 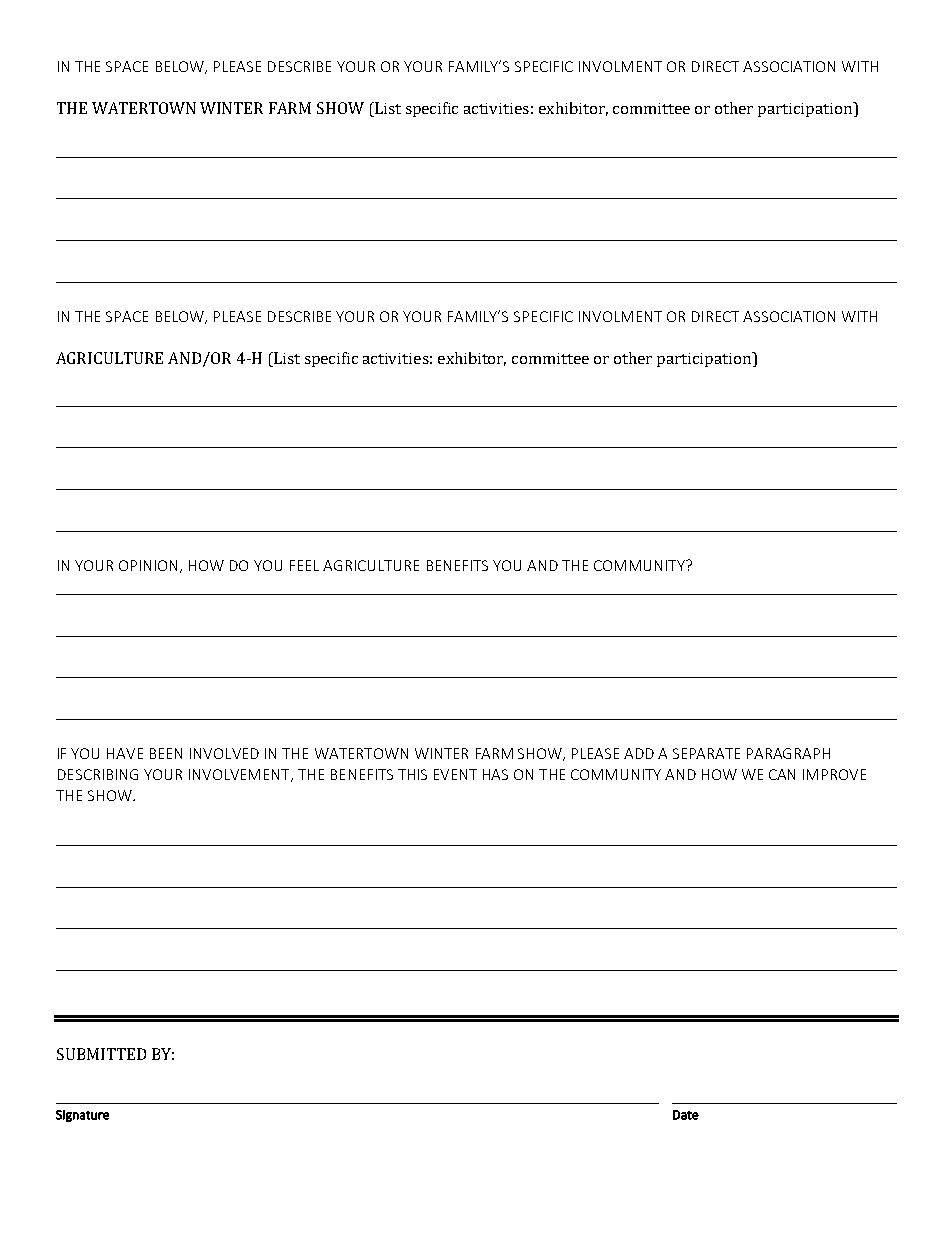 What do you see at coordinates (101, 1054) in the screenshot?
I see `SUBMITTED` at bounding box center [101, 1054].
